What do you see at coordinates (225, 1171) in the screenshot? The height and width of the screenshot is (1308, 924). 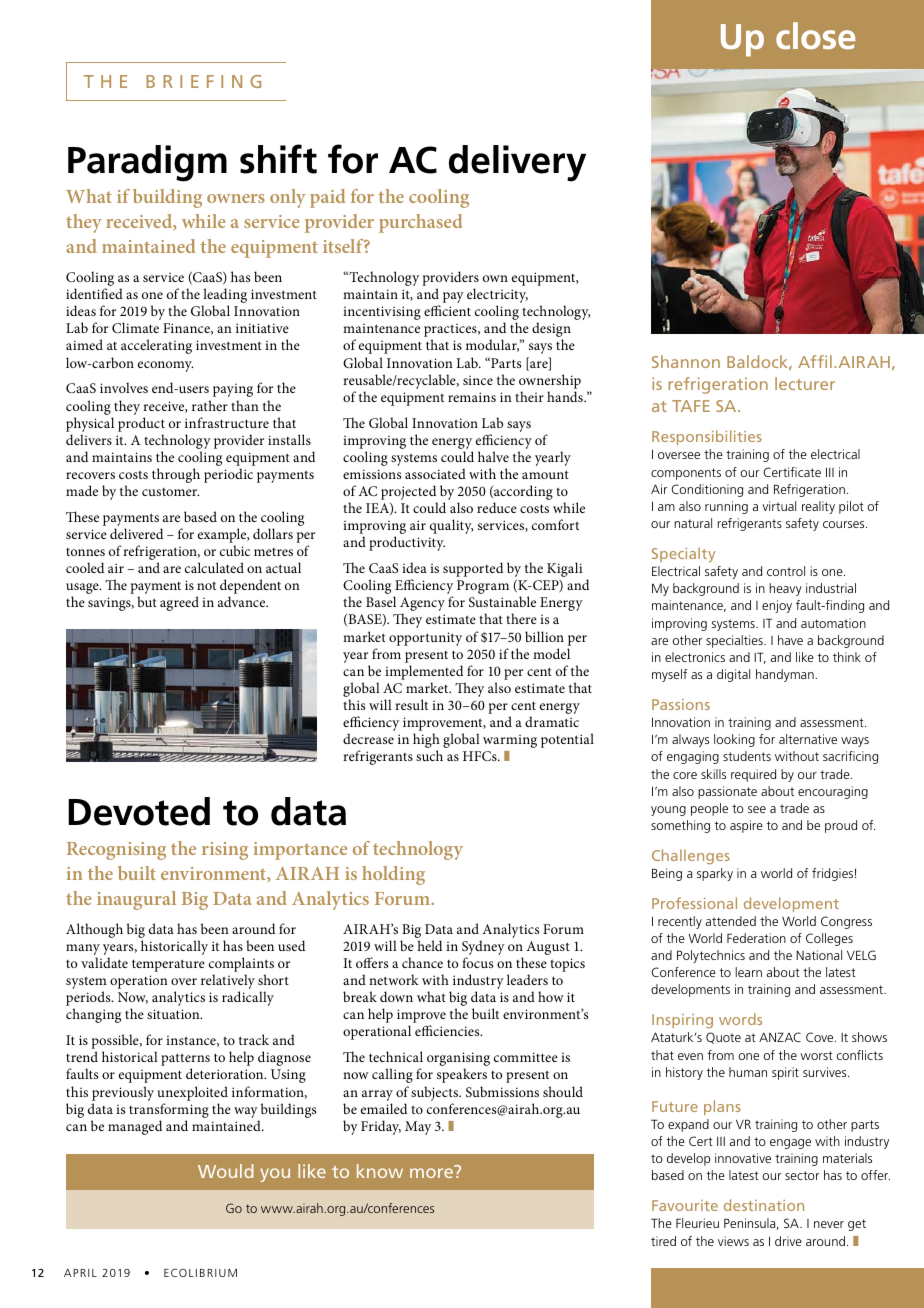 I see `Would` at bounding box center [225, 1171].
